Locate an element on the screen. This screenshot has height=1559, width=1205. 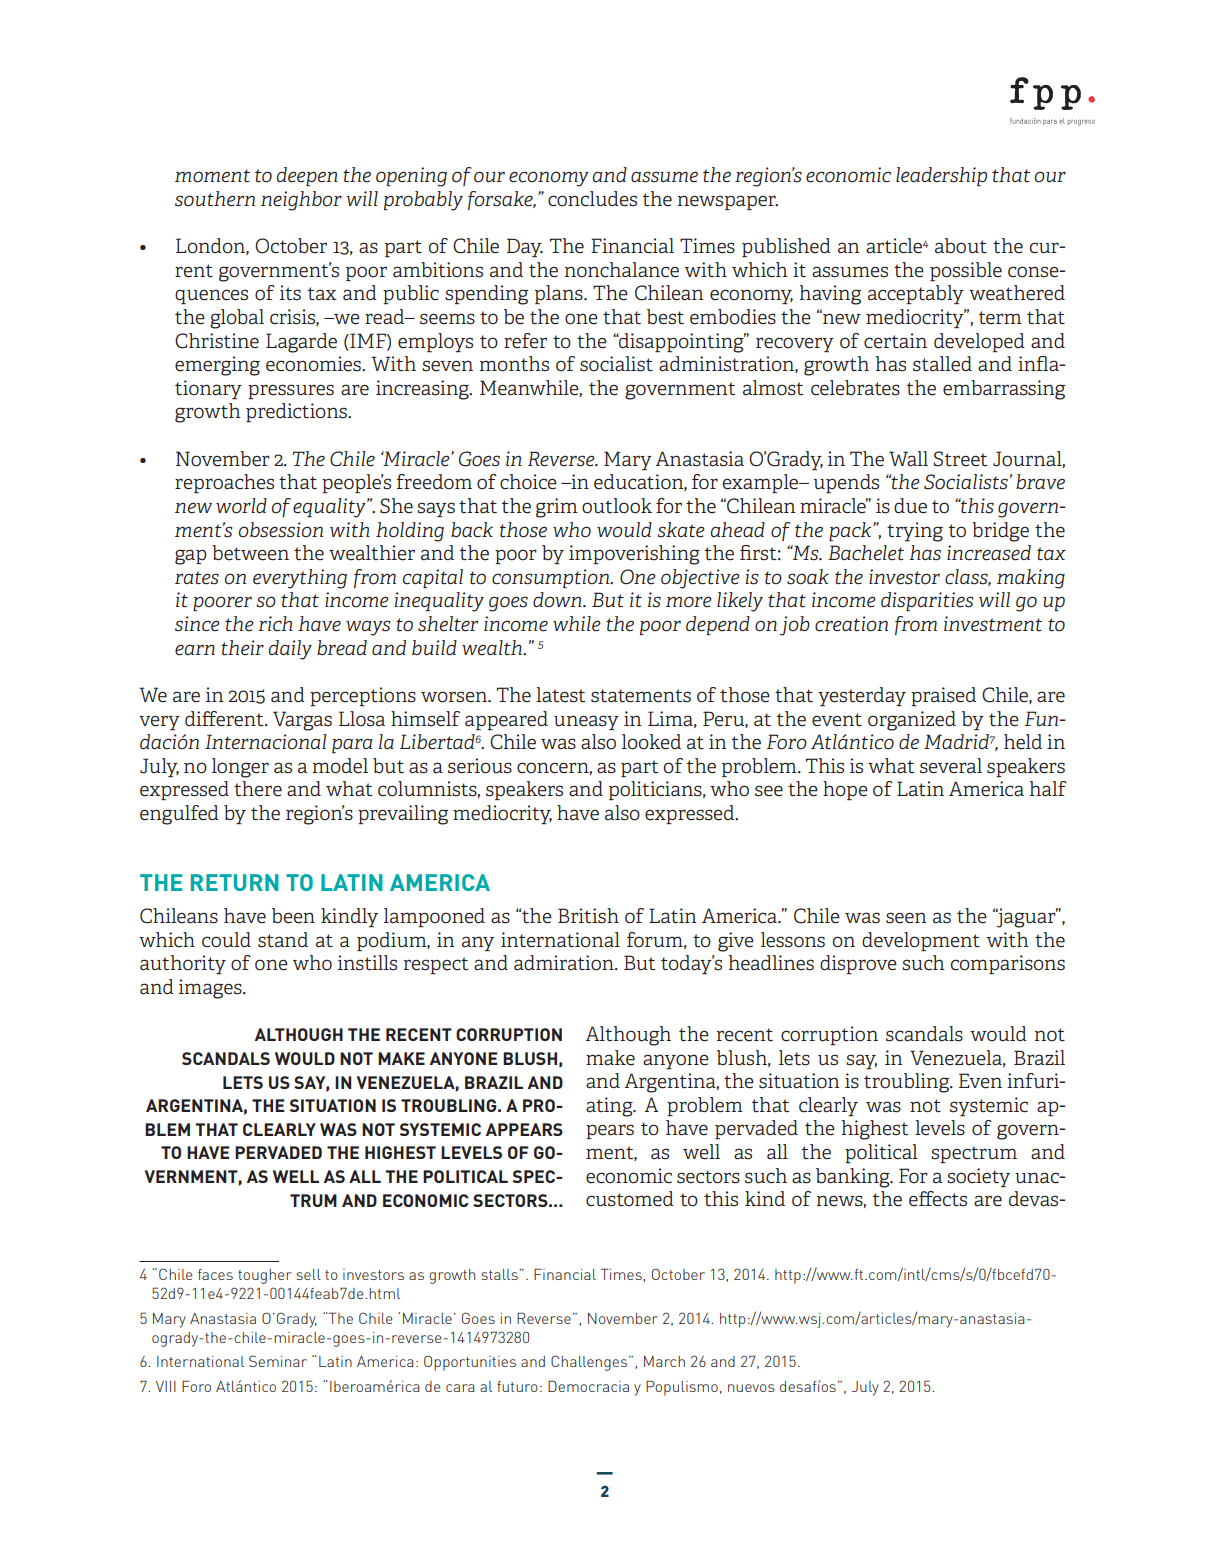
images is located at coordinates (211, 989).
